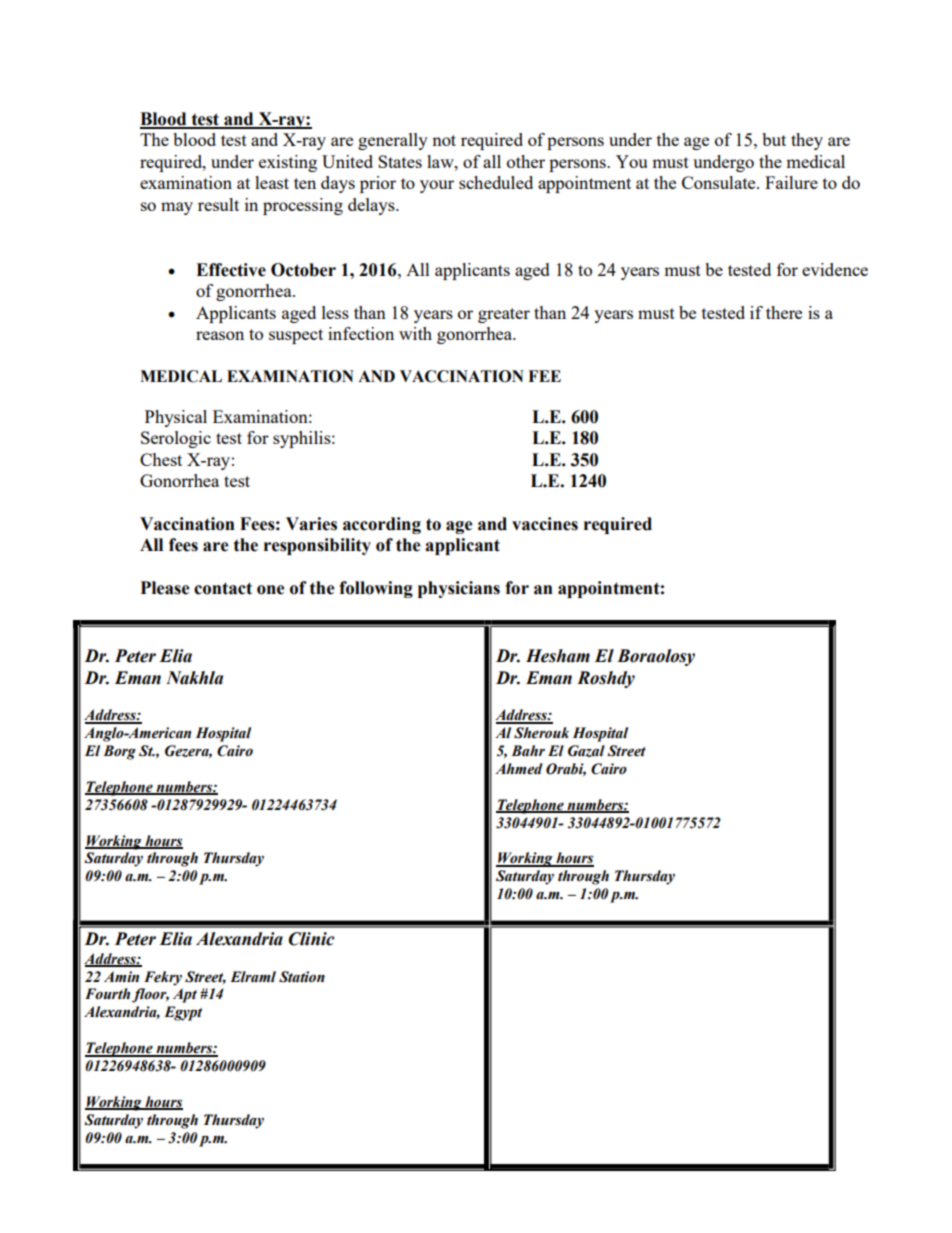  Describe the element at coordinates (223, 588) in the screenshot. I see `contact` at that location.
